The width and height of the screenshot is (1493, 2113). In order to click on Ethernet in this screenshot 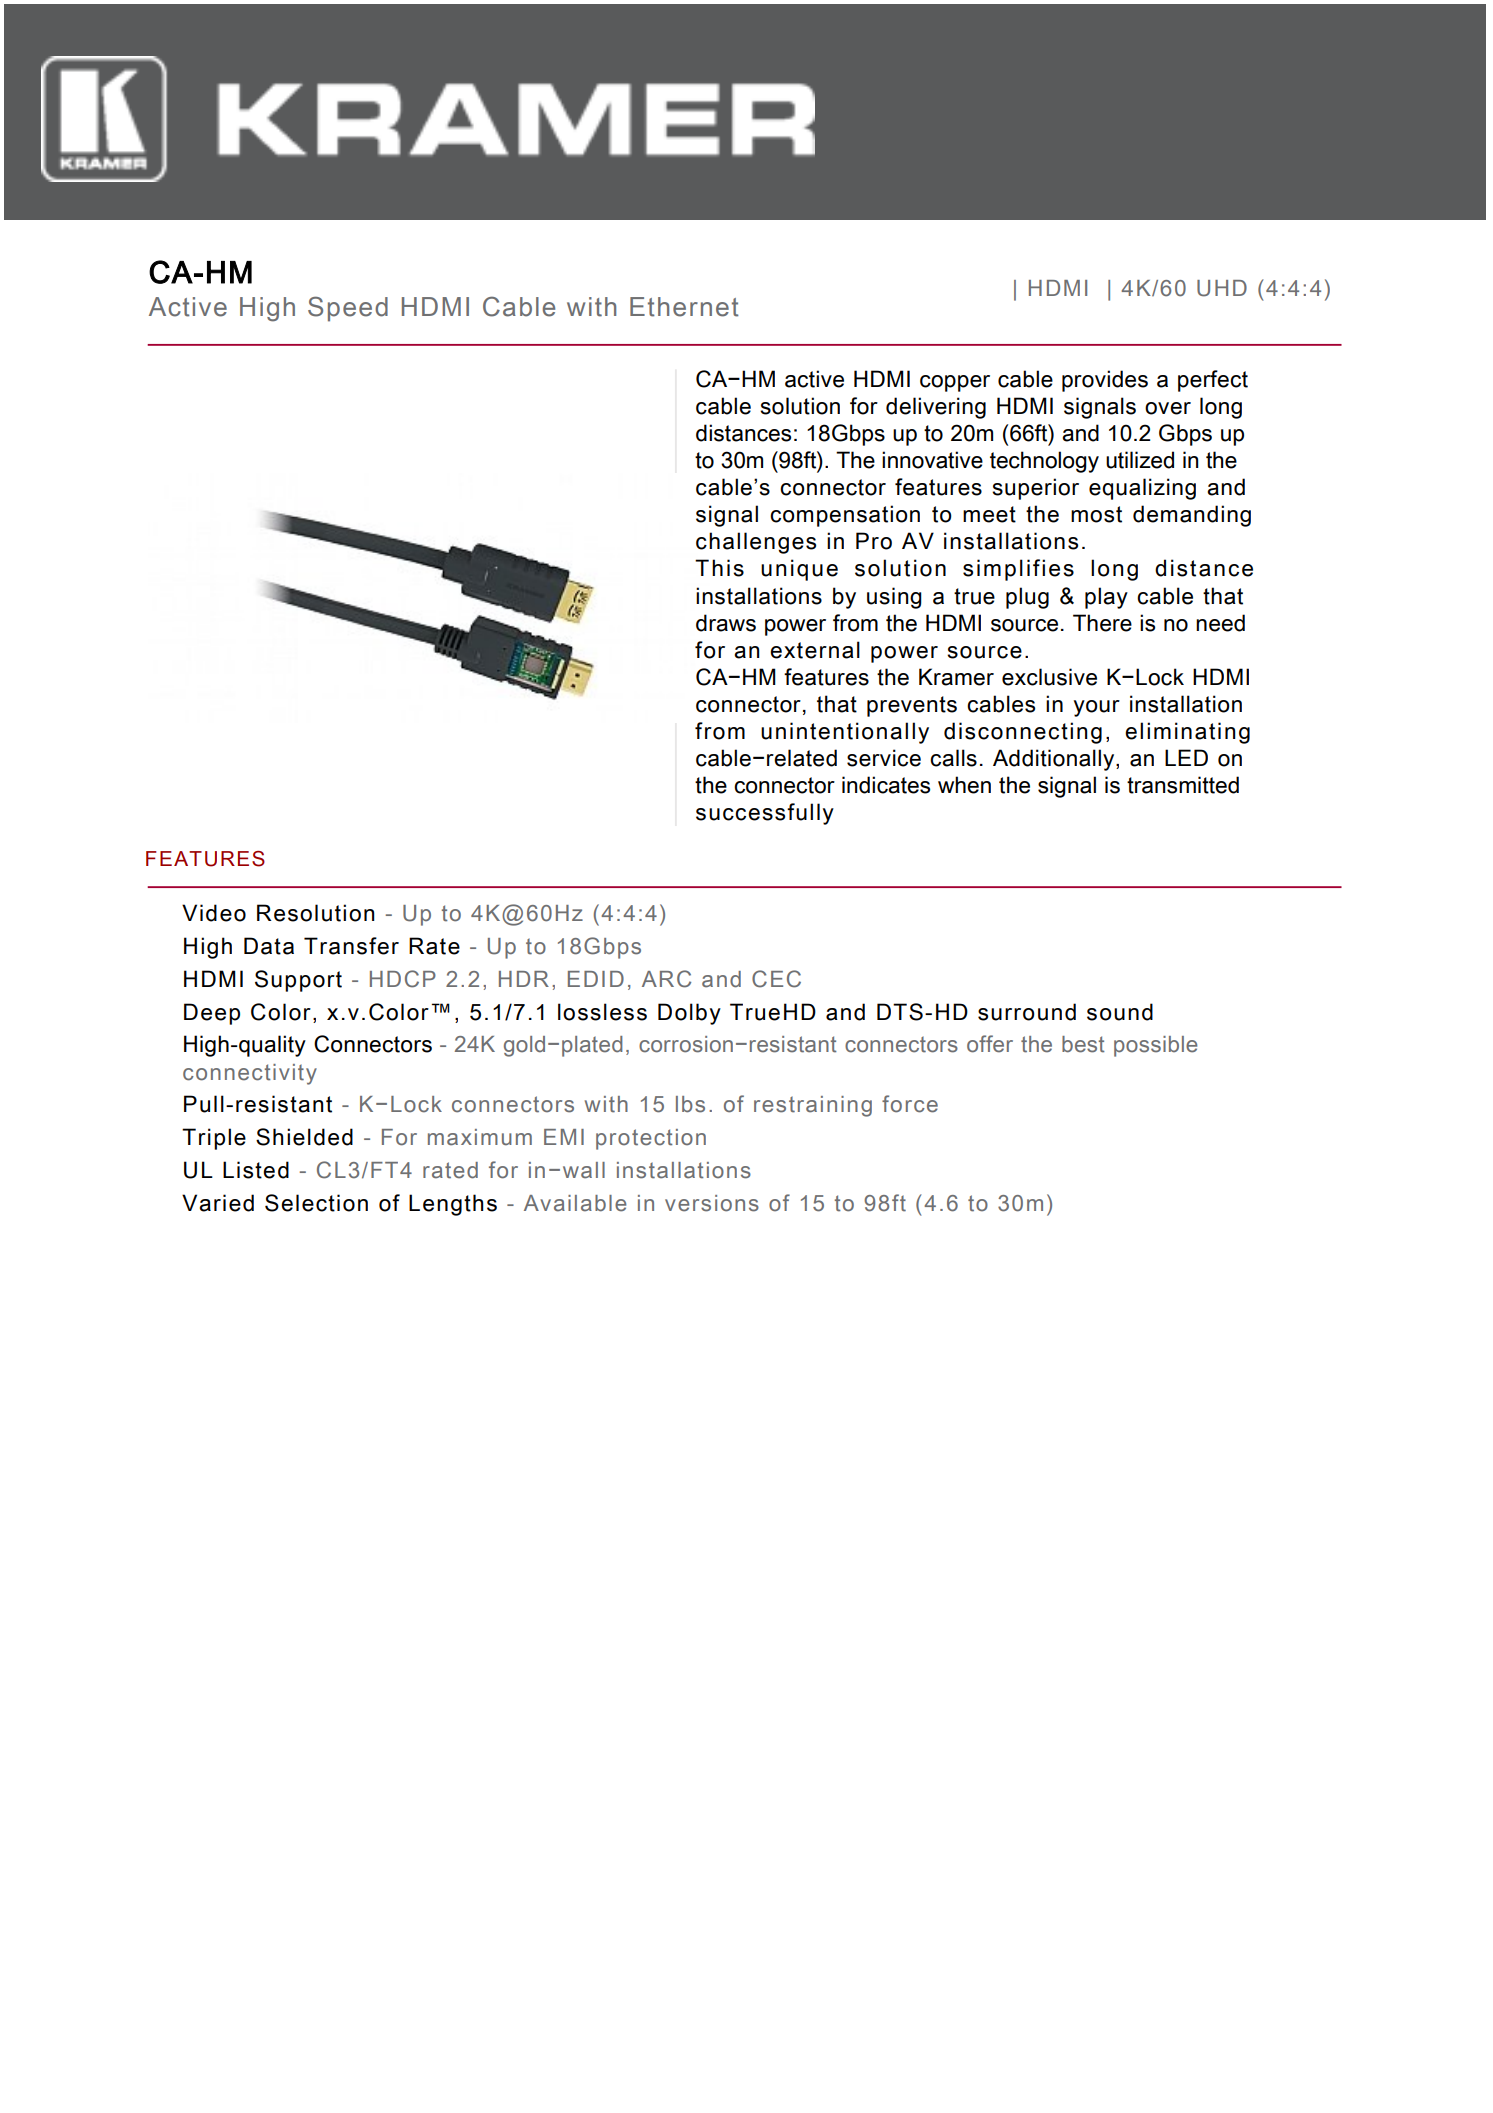, I will do `click(684, 307)`.
